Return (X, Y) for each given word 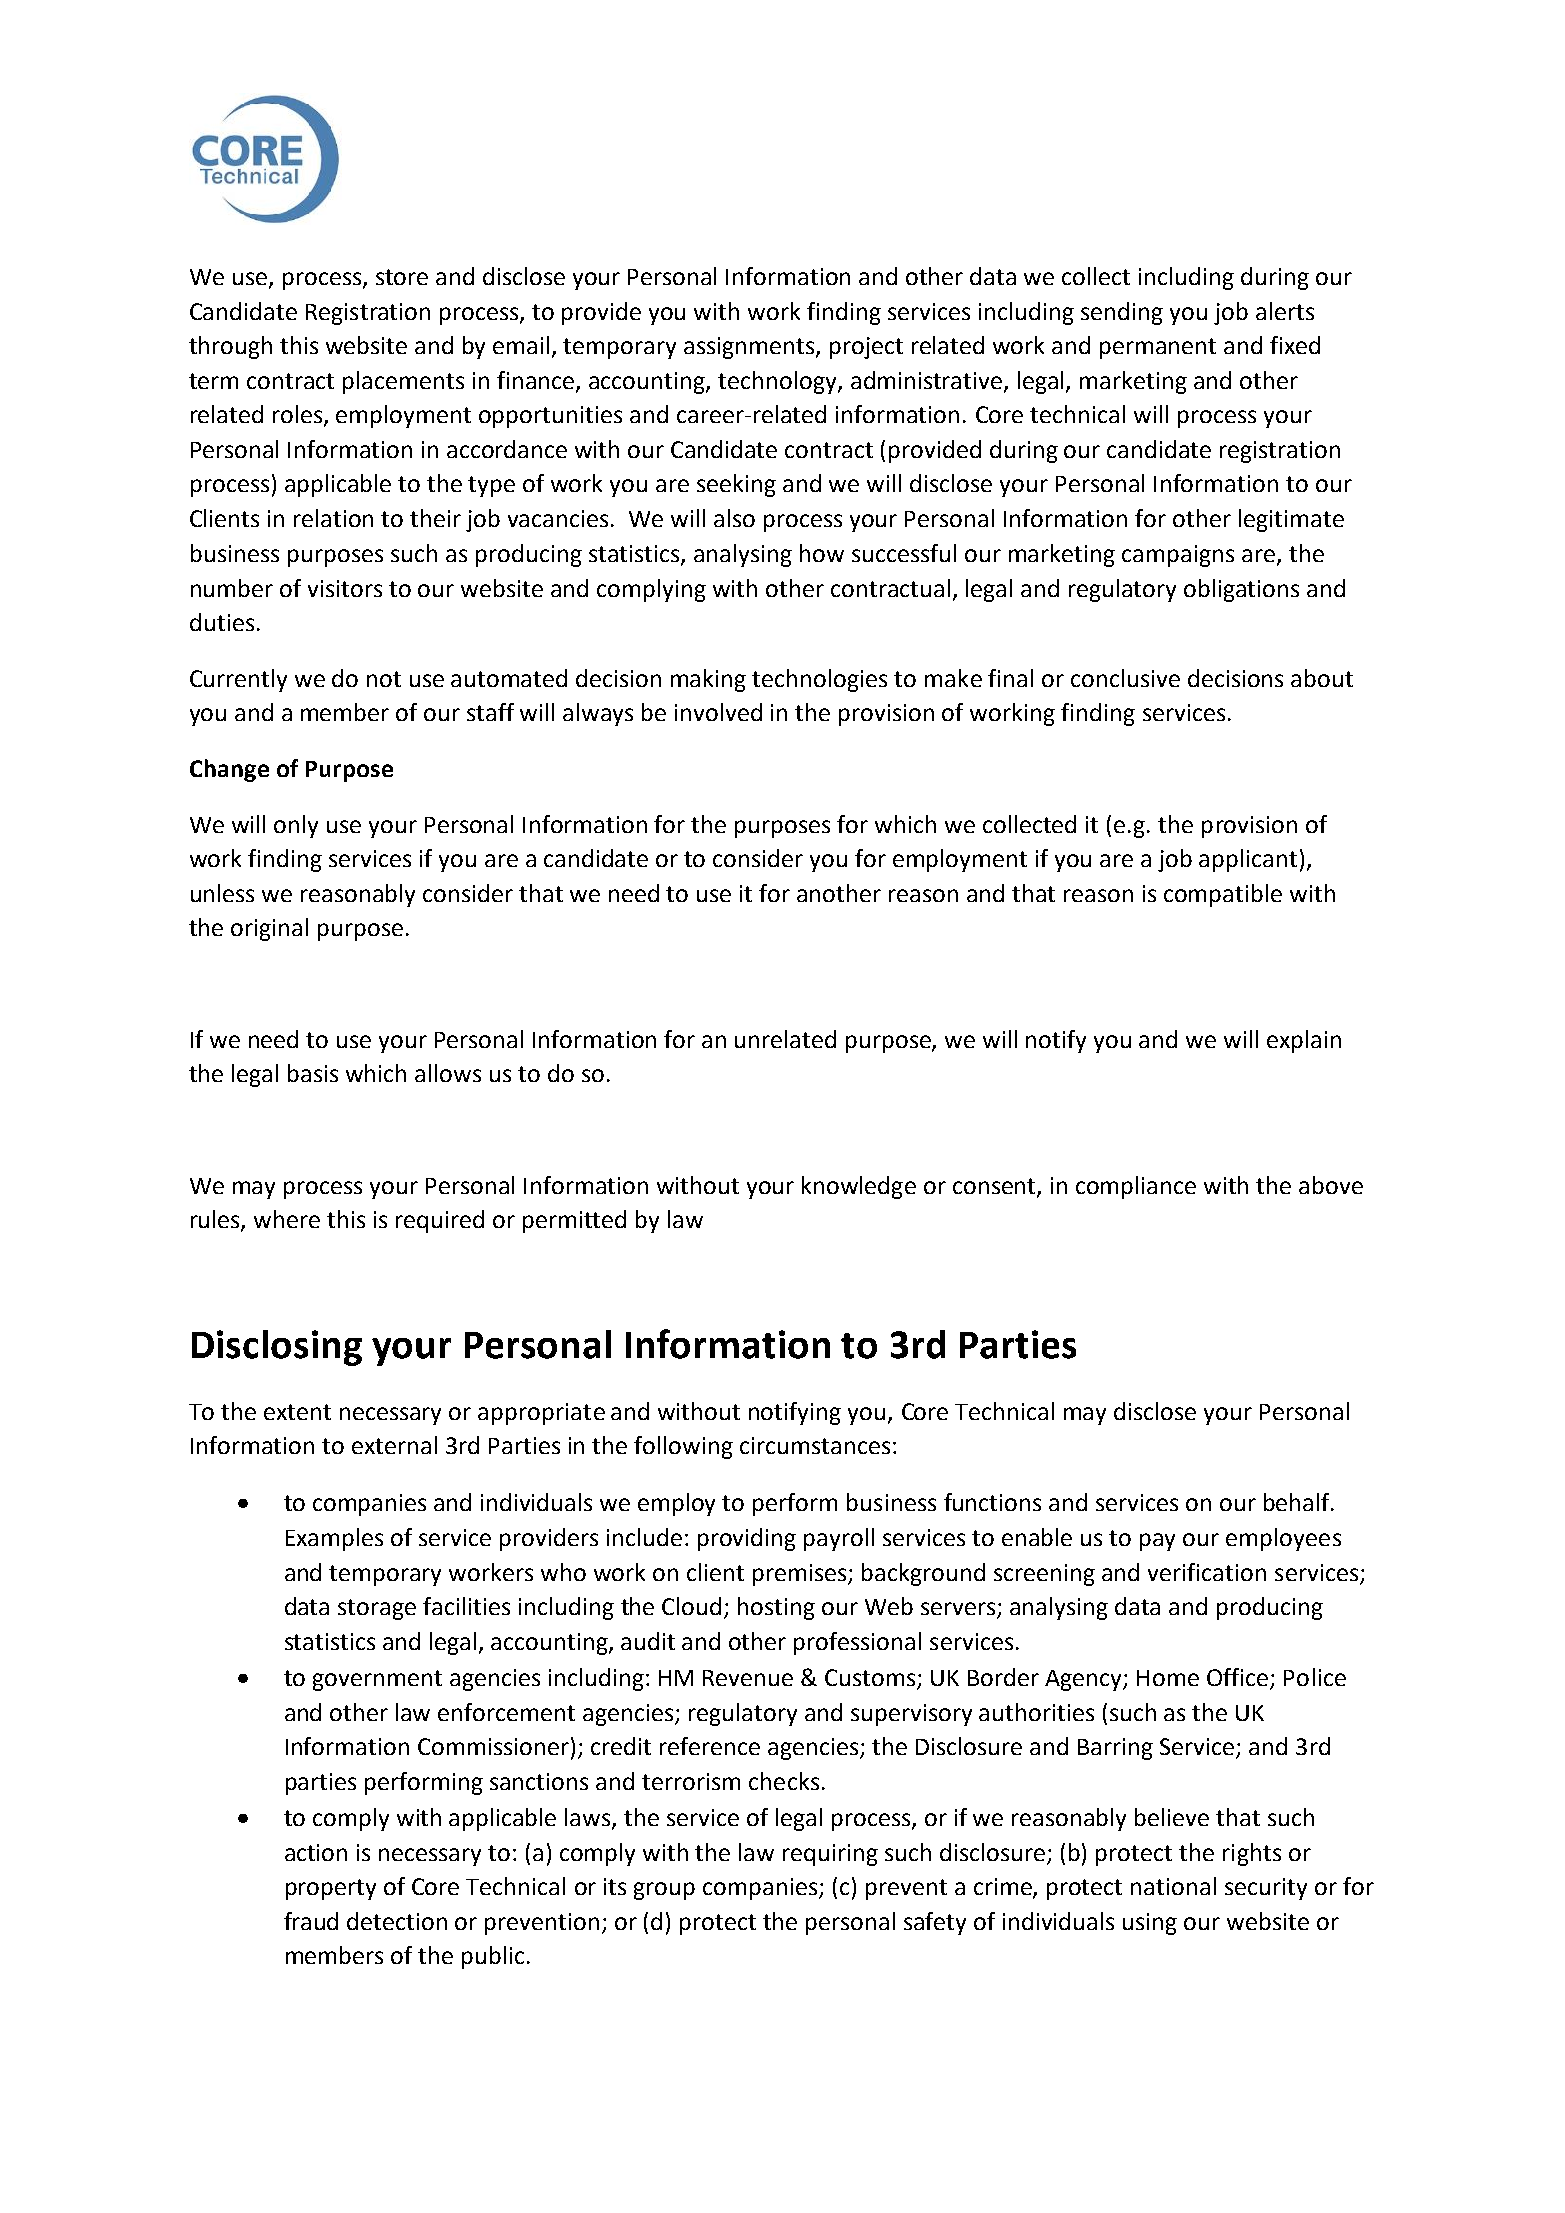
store (402, 277)
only (296, 826)
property (331, 1889)
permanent (1158, 348)
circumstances (815, 1445)
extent (297, 1412)
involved (718, 712)
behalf (1298, 1502)
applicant (1248, 860)
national (1173, 1886)
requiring (830, 1855)
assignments (750, 348)
